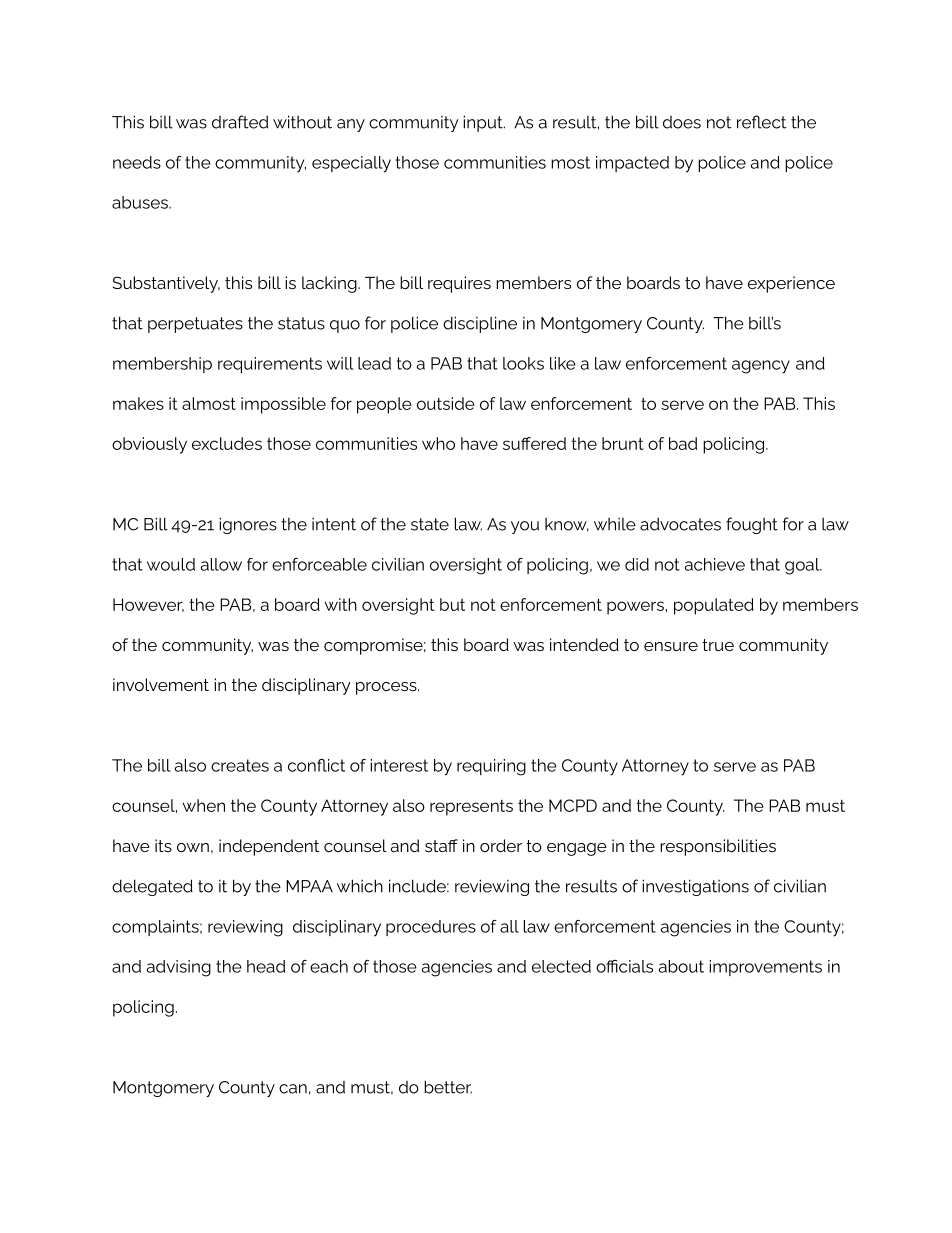 This document has height=1233, width=952. What do you see at coordinates (193, 847) in the document?
I see `own` at bounding box center [193, 847].
